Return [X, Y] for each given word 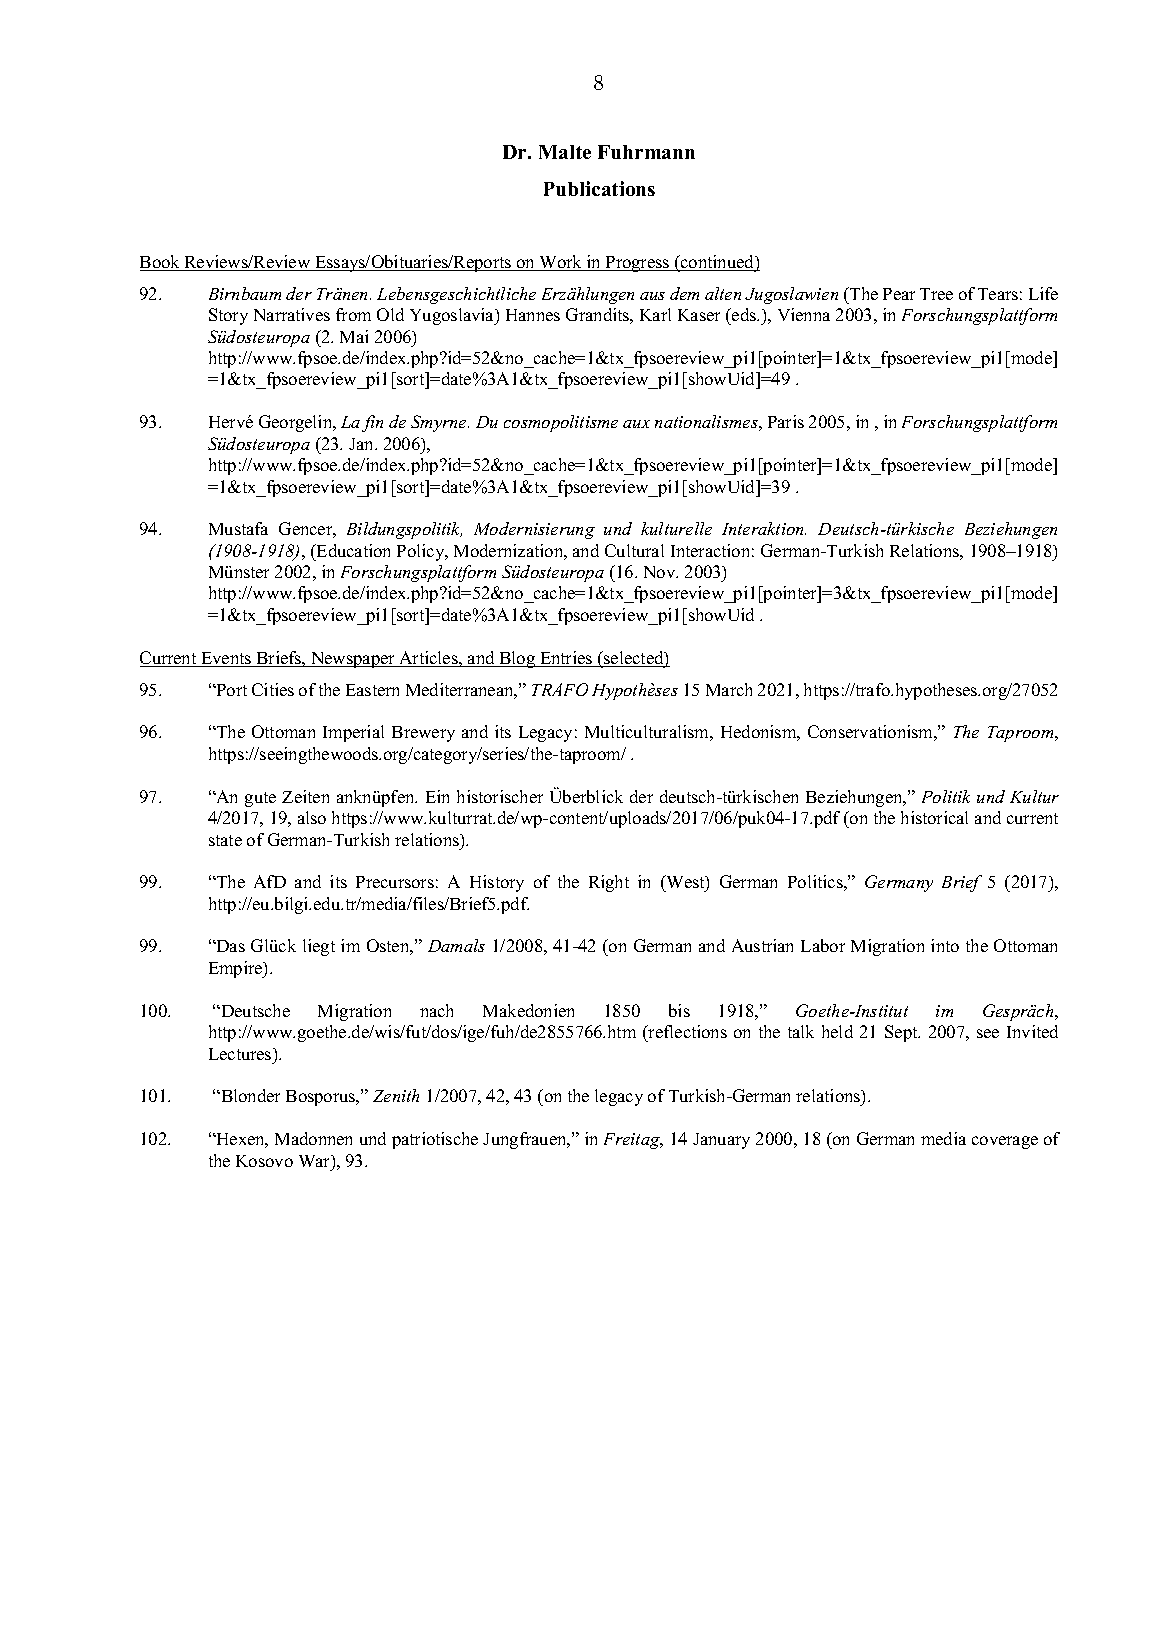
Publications [599, 188]
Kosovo [264, 1161]
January [721, 1141]
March [729, 689]
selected [634, 659]
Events [226, 659]
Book [161, 263]
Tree [936, 294]
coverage [1005, 1142]
